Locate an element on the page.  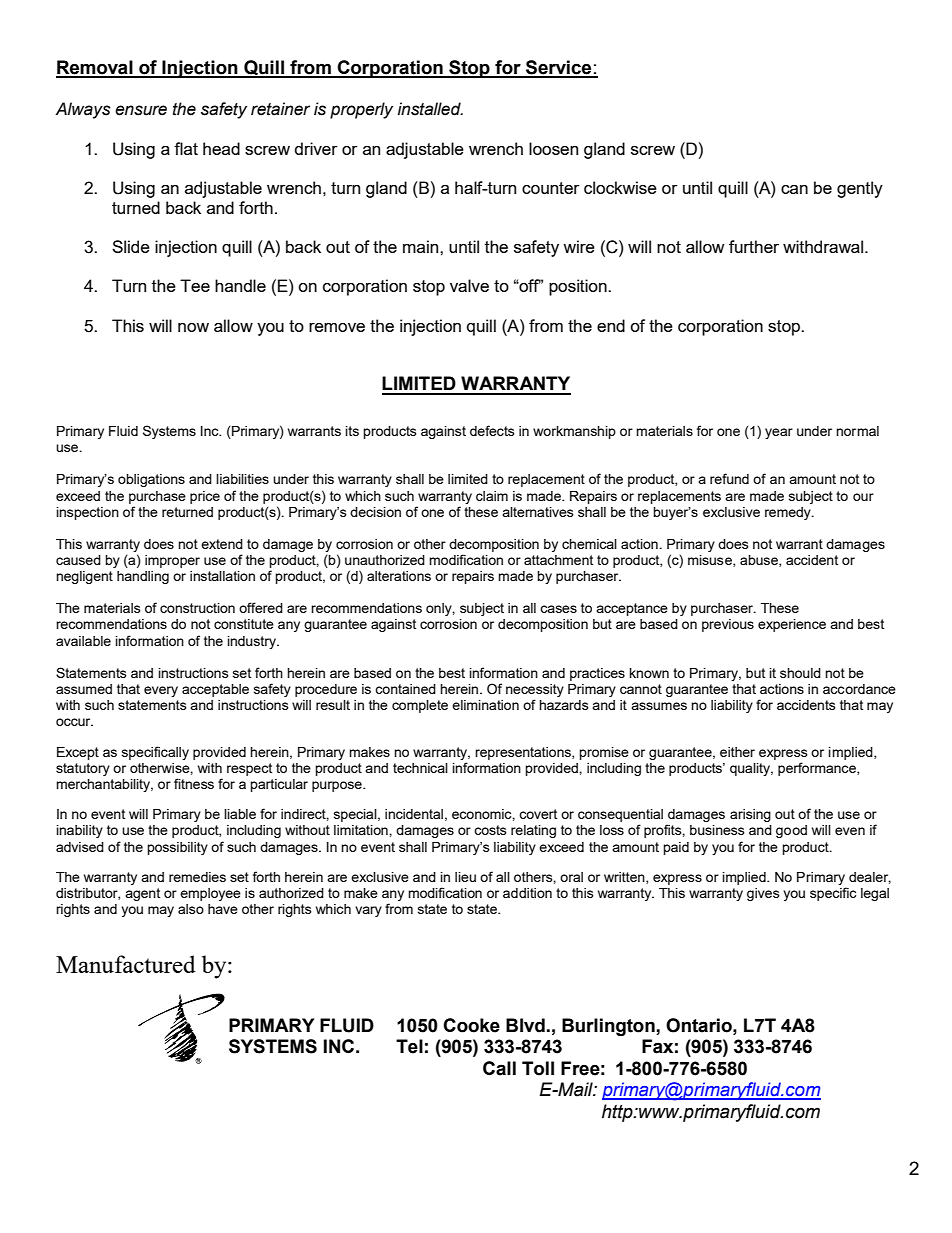
alterations is located at coordinates (399, 576).
